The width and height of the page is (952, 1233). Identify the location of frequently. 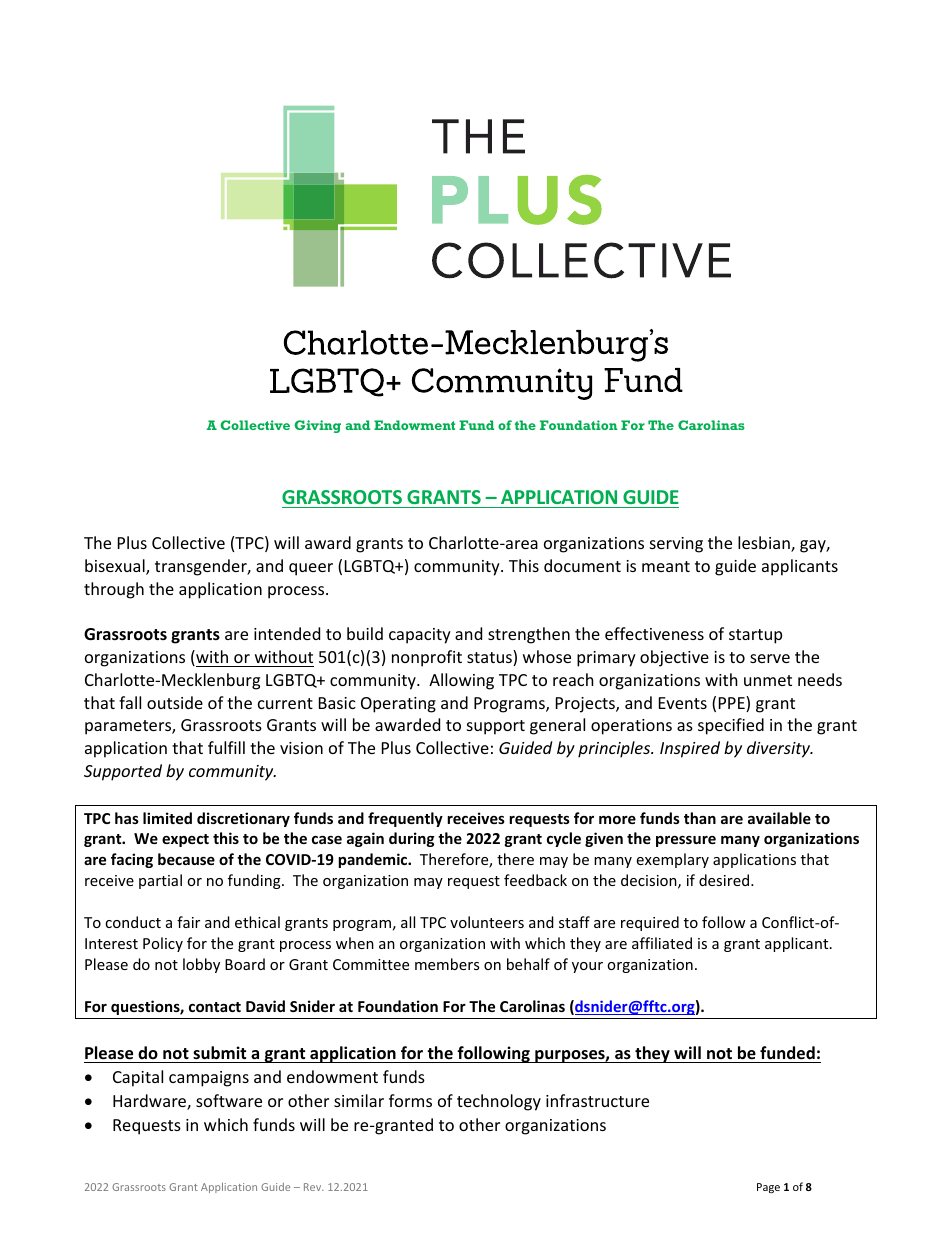
(405, 819).
